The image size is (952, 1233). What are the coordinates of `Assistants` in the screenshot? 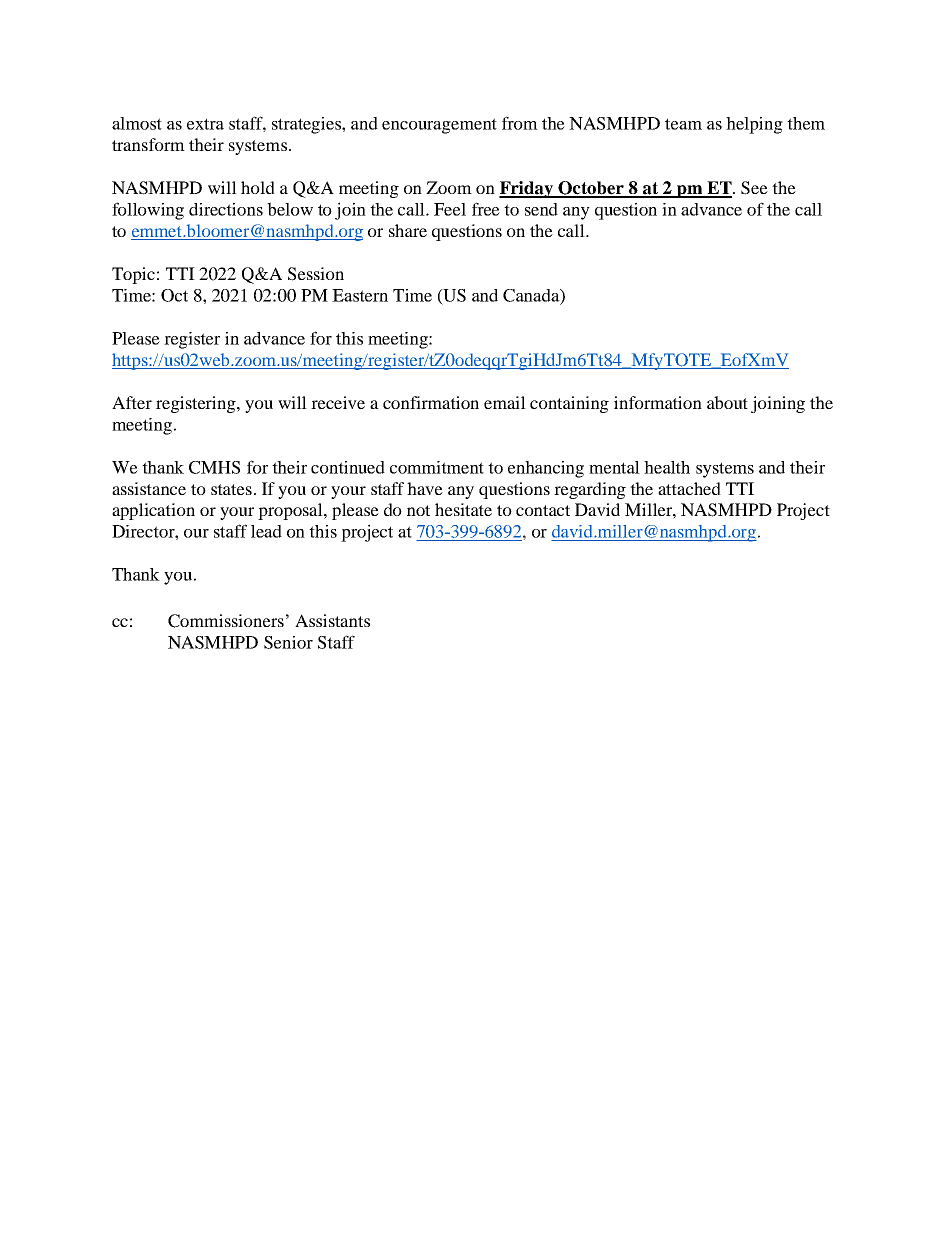 It's located at (332, 620).
